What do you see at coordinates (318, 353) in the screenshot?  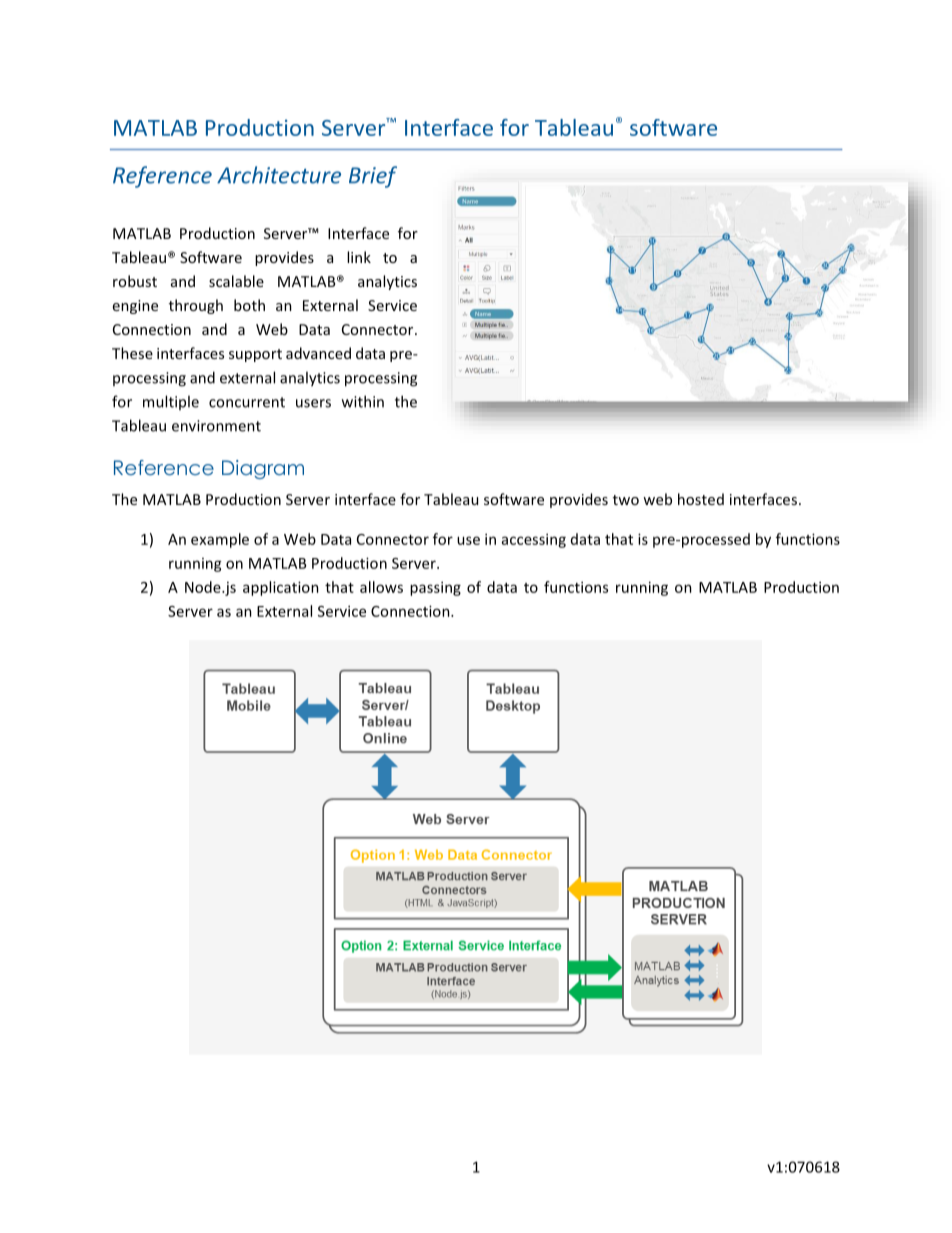 I see `advanced` at bounding box center [318, 353].
